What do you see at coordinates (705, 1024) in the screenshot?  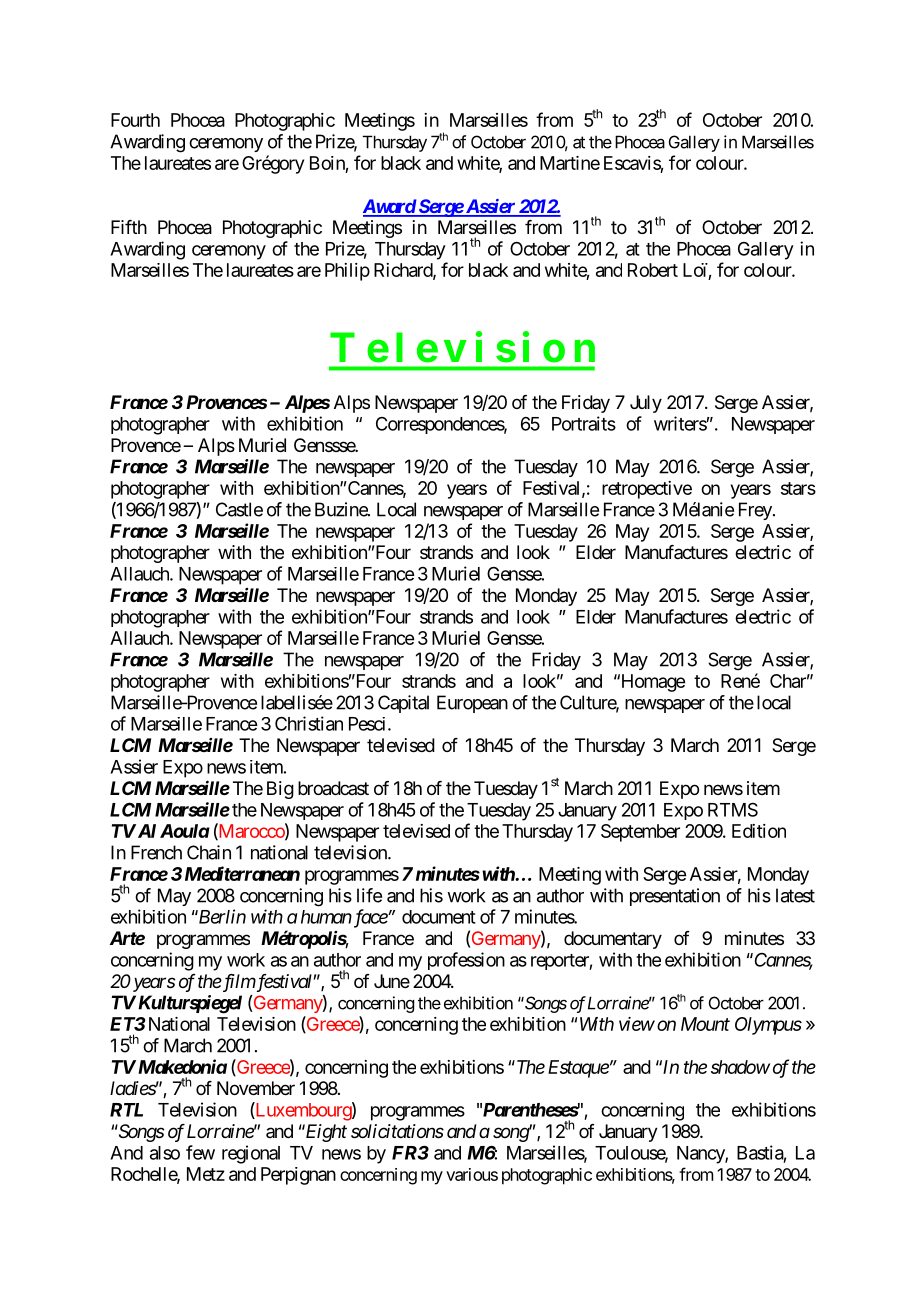 I see `Mount` at bounding box center [705, 1024].
